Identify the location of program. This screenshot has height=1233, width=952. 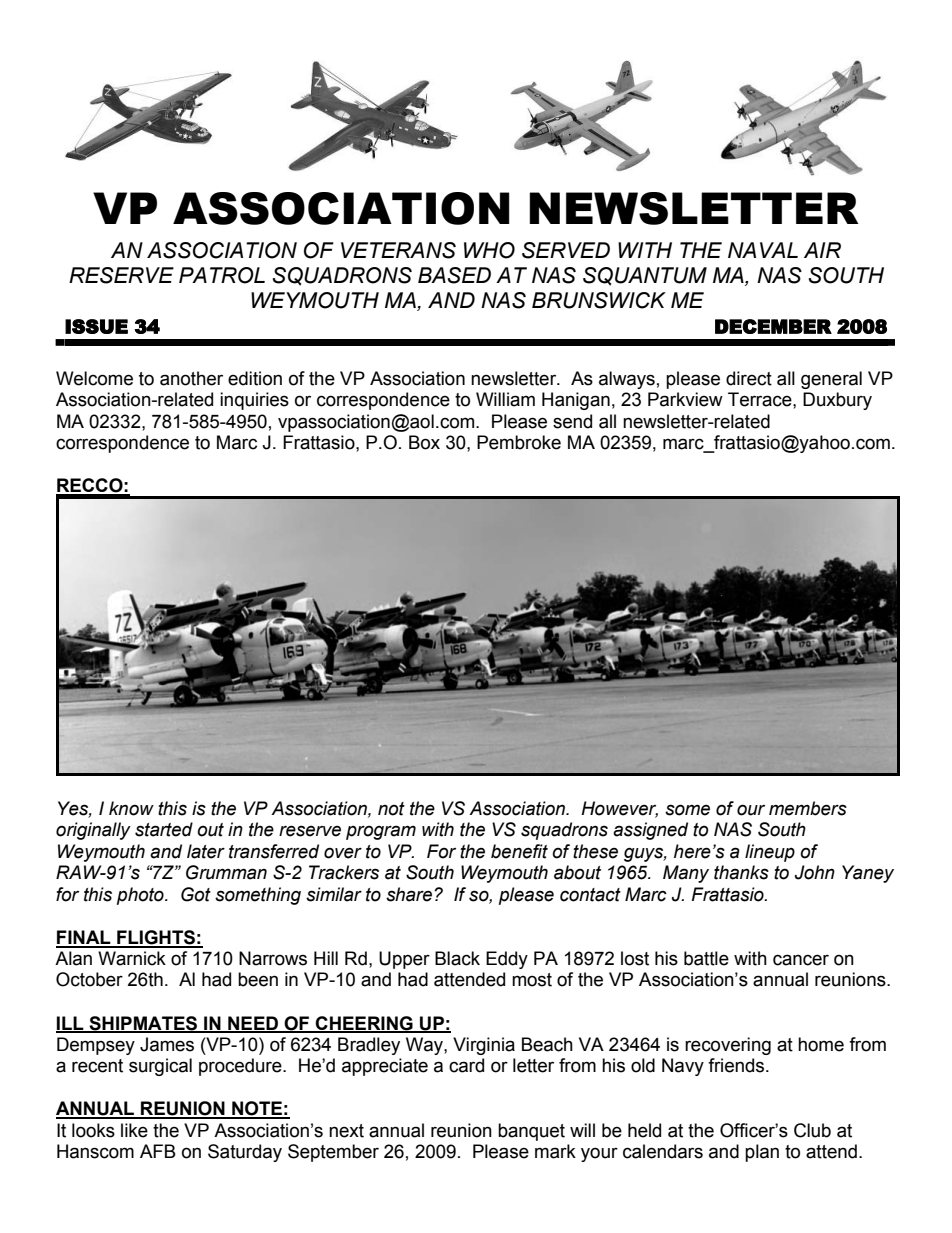
(381, 832).
